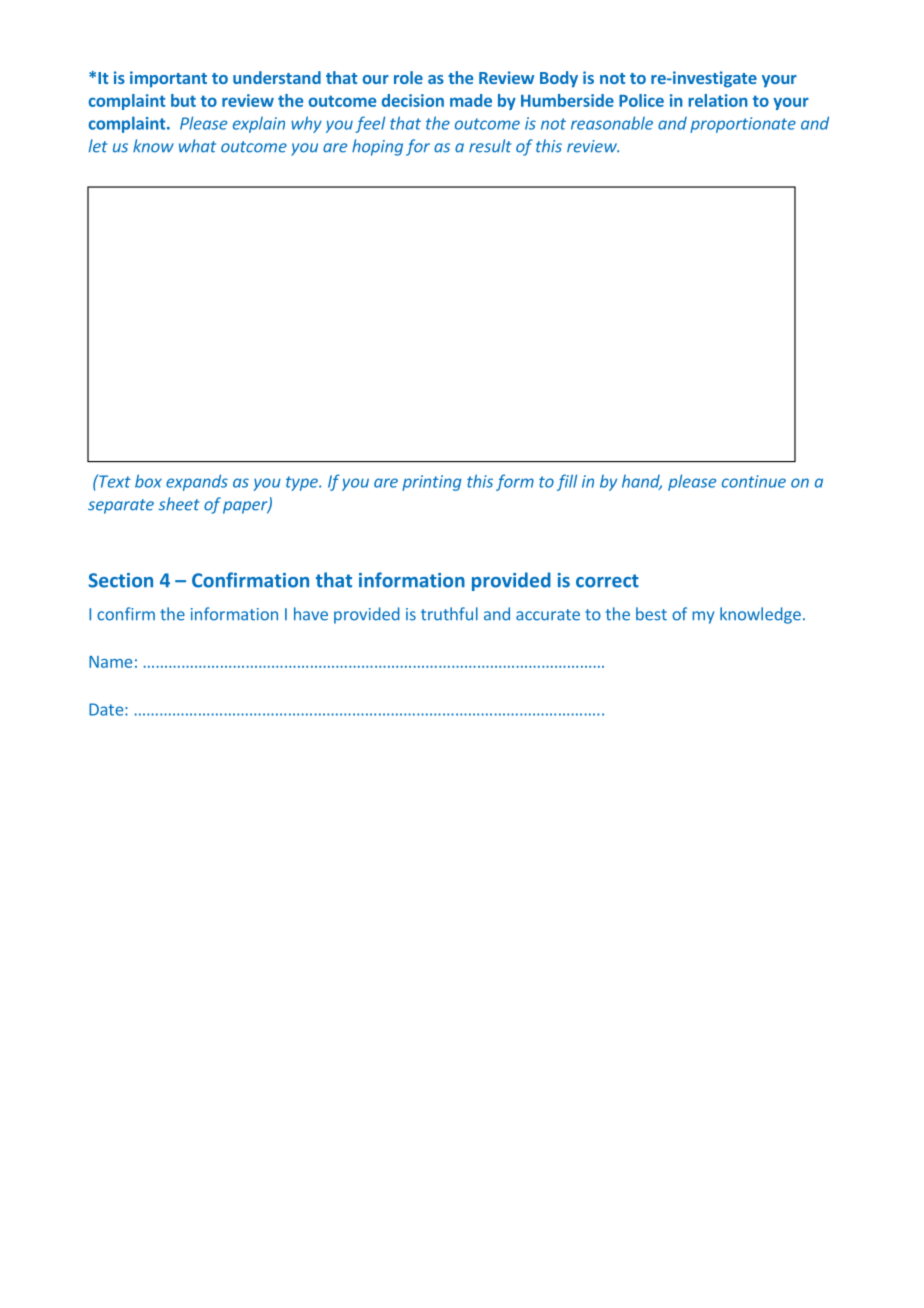  I want to click on but, so click(183, 100).
